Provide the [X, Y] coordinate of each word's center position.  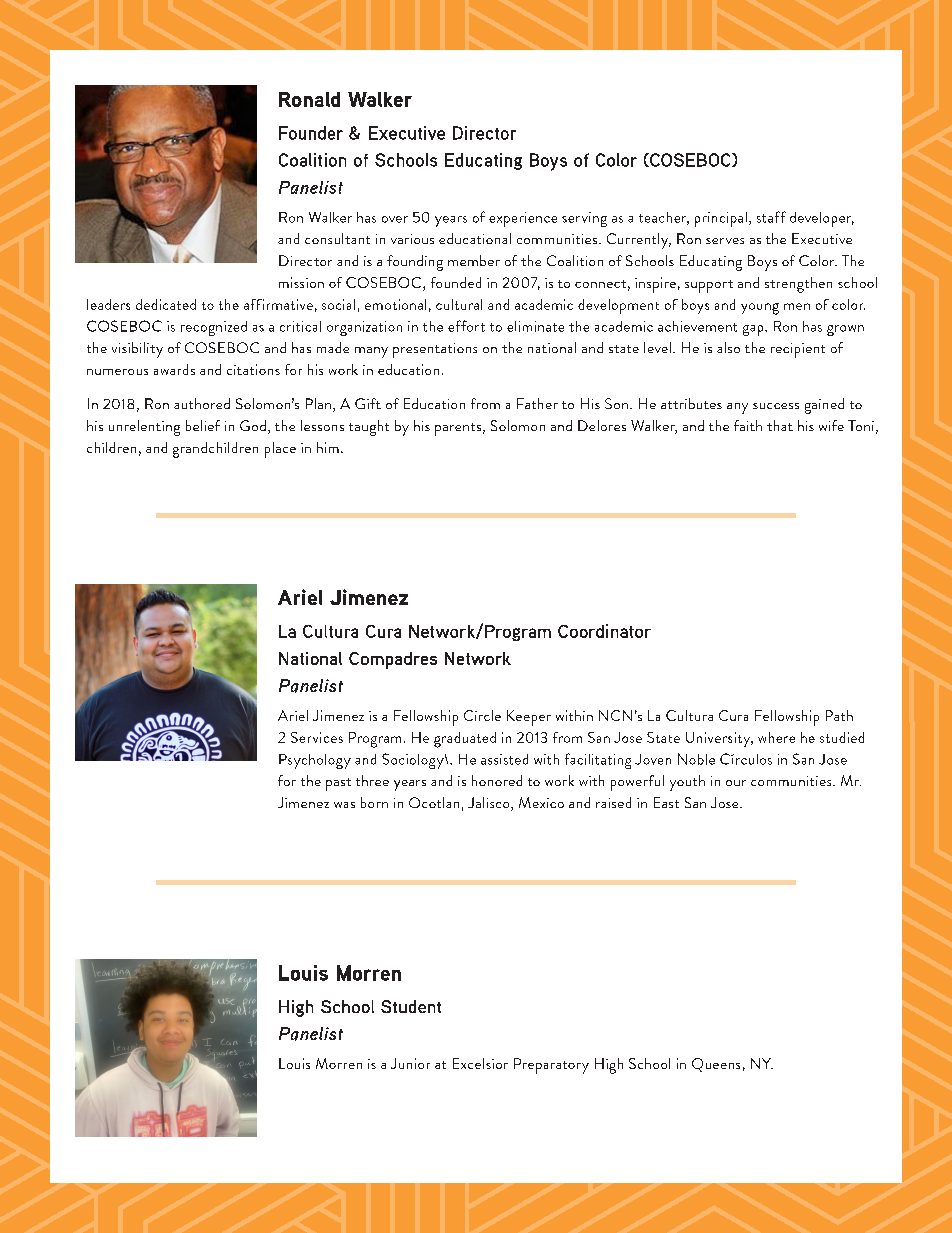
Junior [410, 1063]
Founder [311, 133]
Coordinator [604, 631]
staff [771, 217]
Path [839, 715]
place [280, 450]
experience [523, 219]
